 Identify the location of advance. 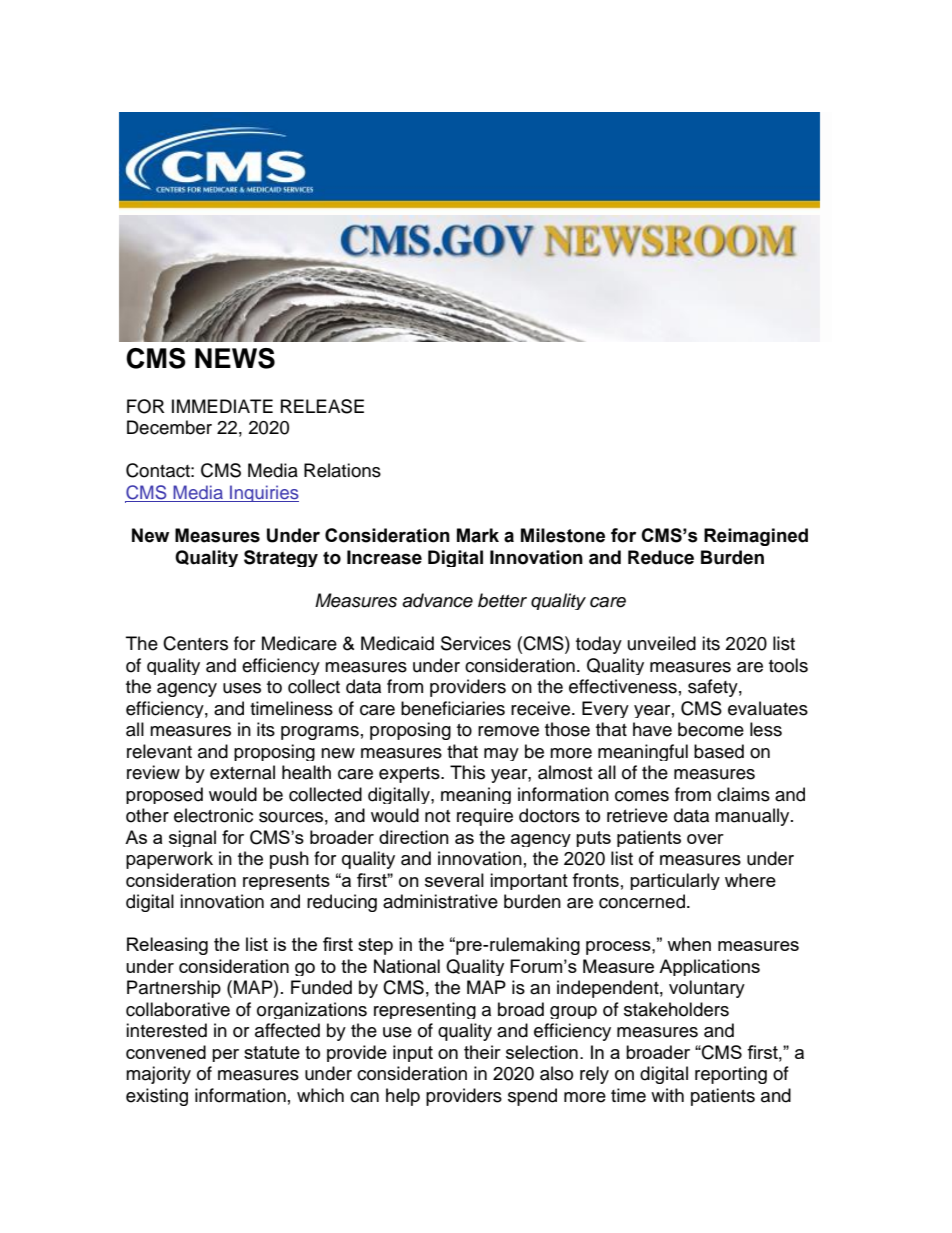
(437, 600).
